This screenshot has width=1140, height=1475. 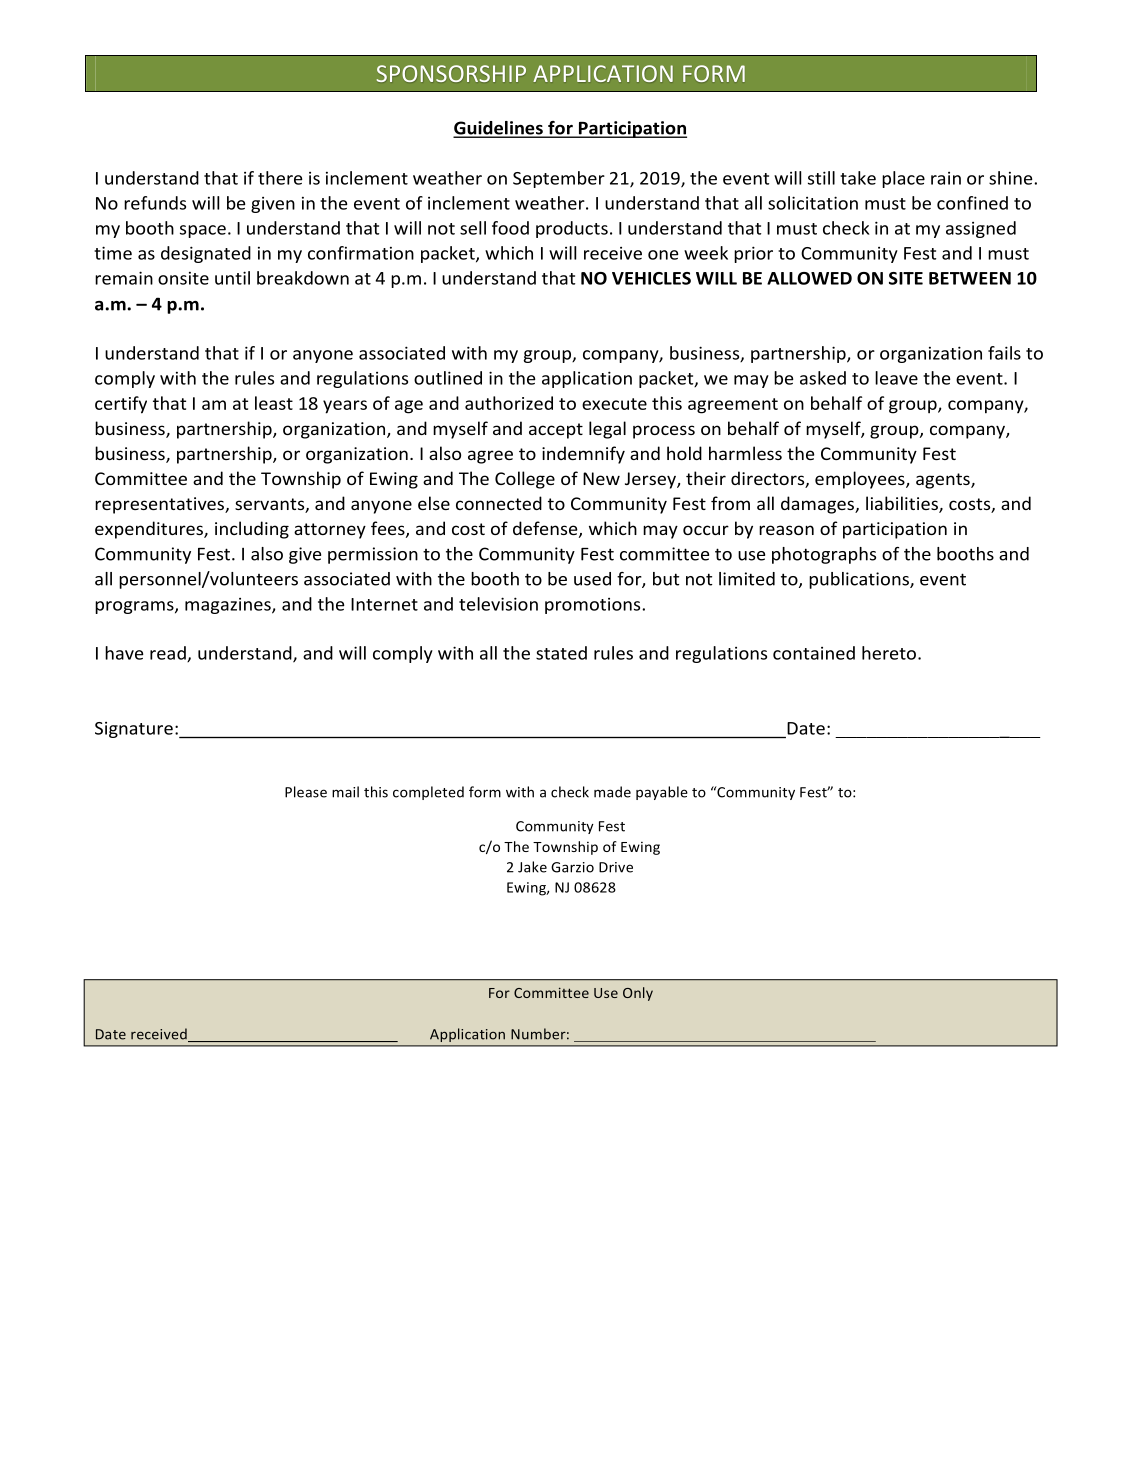 I want to click on Guidelines, so click(x=499, y=129).
